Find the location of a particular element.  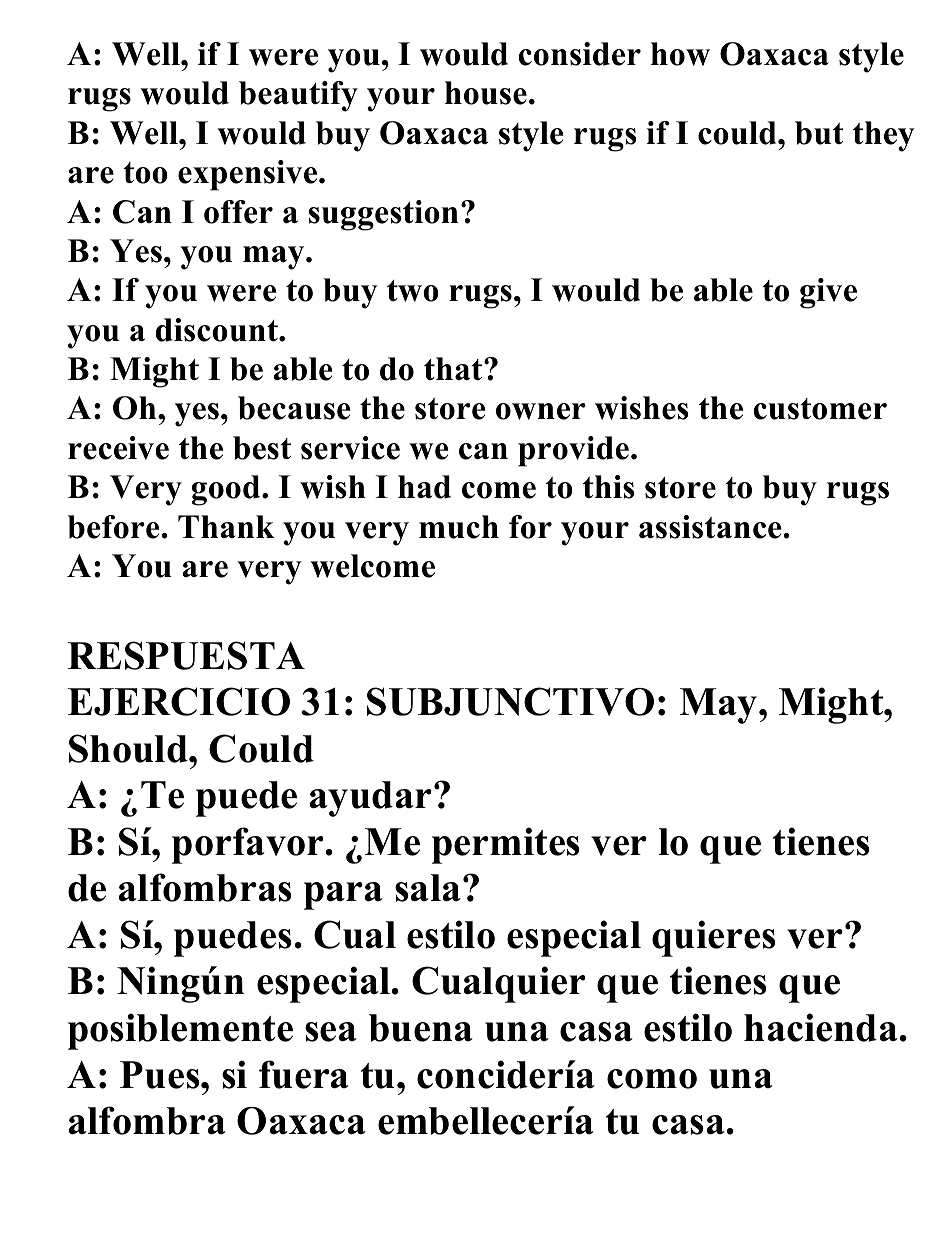

give is located at coordinates (828, 293).
